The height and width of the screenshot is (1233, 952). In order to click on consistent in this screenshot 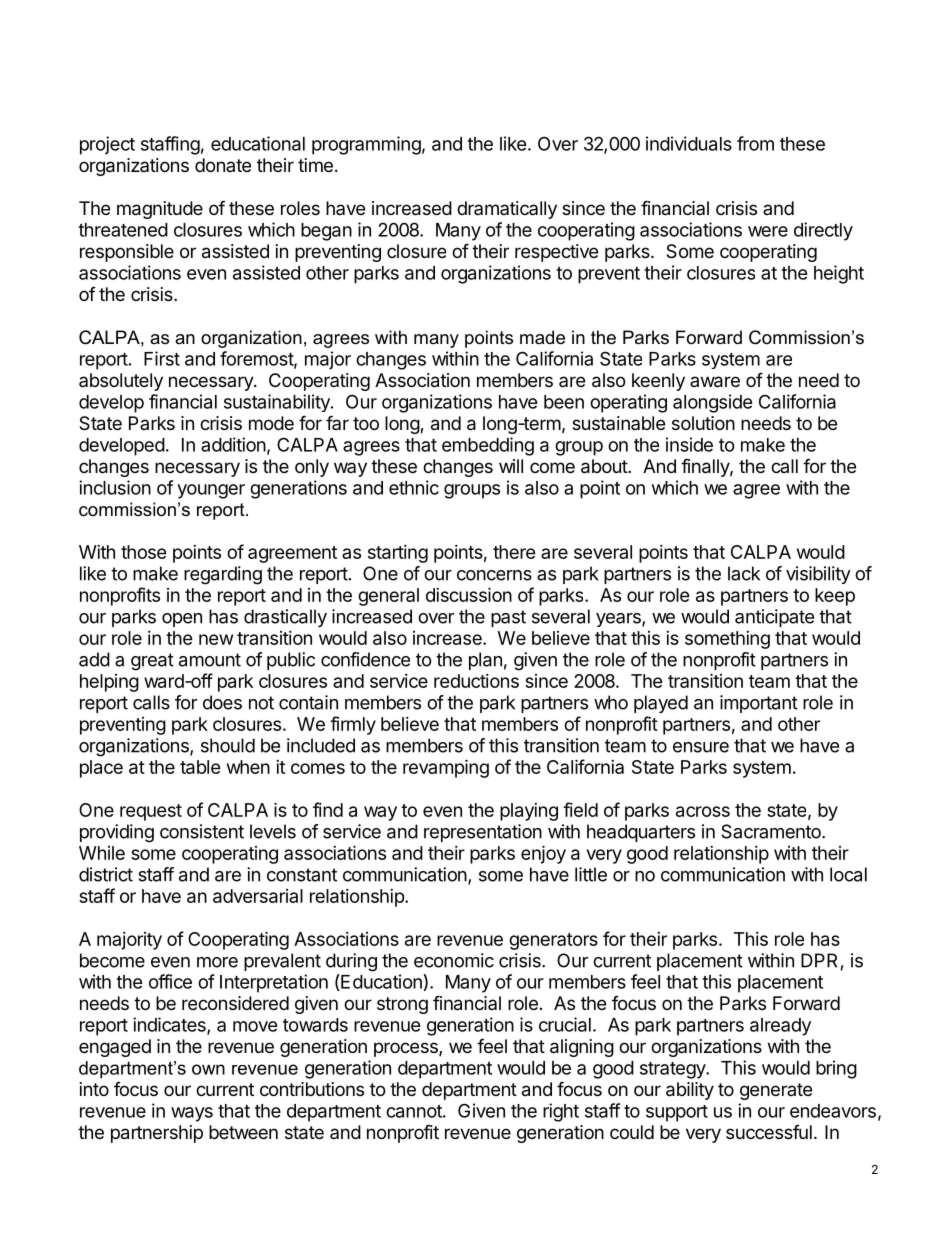, I will do `click(202, 831)`.
